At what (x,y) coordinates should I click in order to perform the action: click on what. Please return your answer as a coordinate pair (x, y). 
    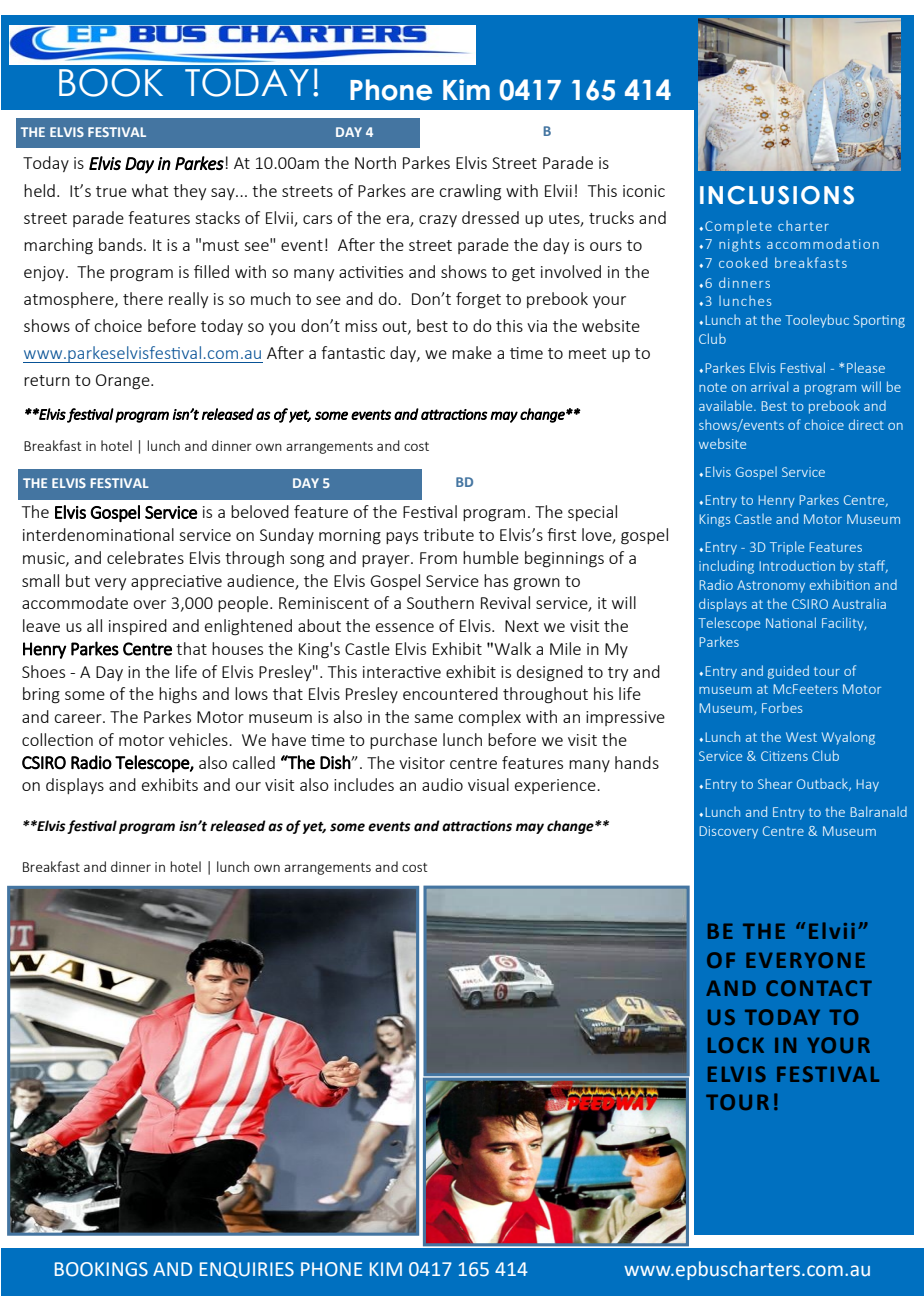
    Looking at the image, I should click on (150, 190).
